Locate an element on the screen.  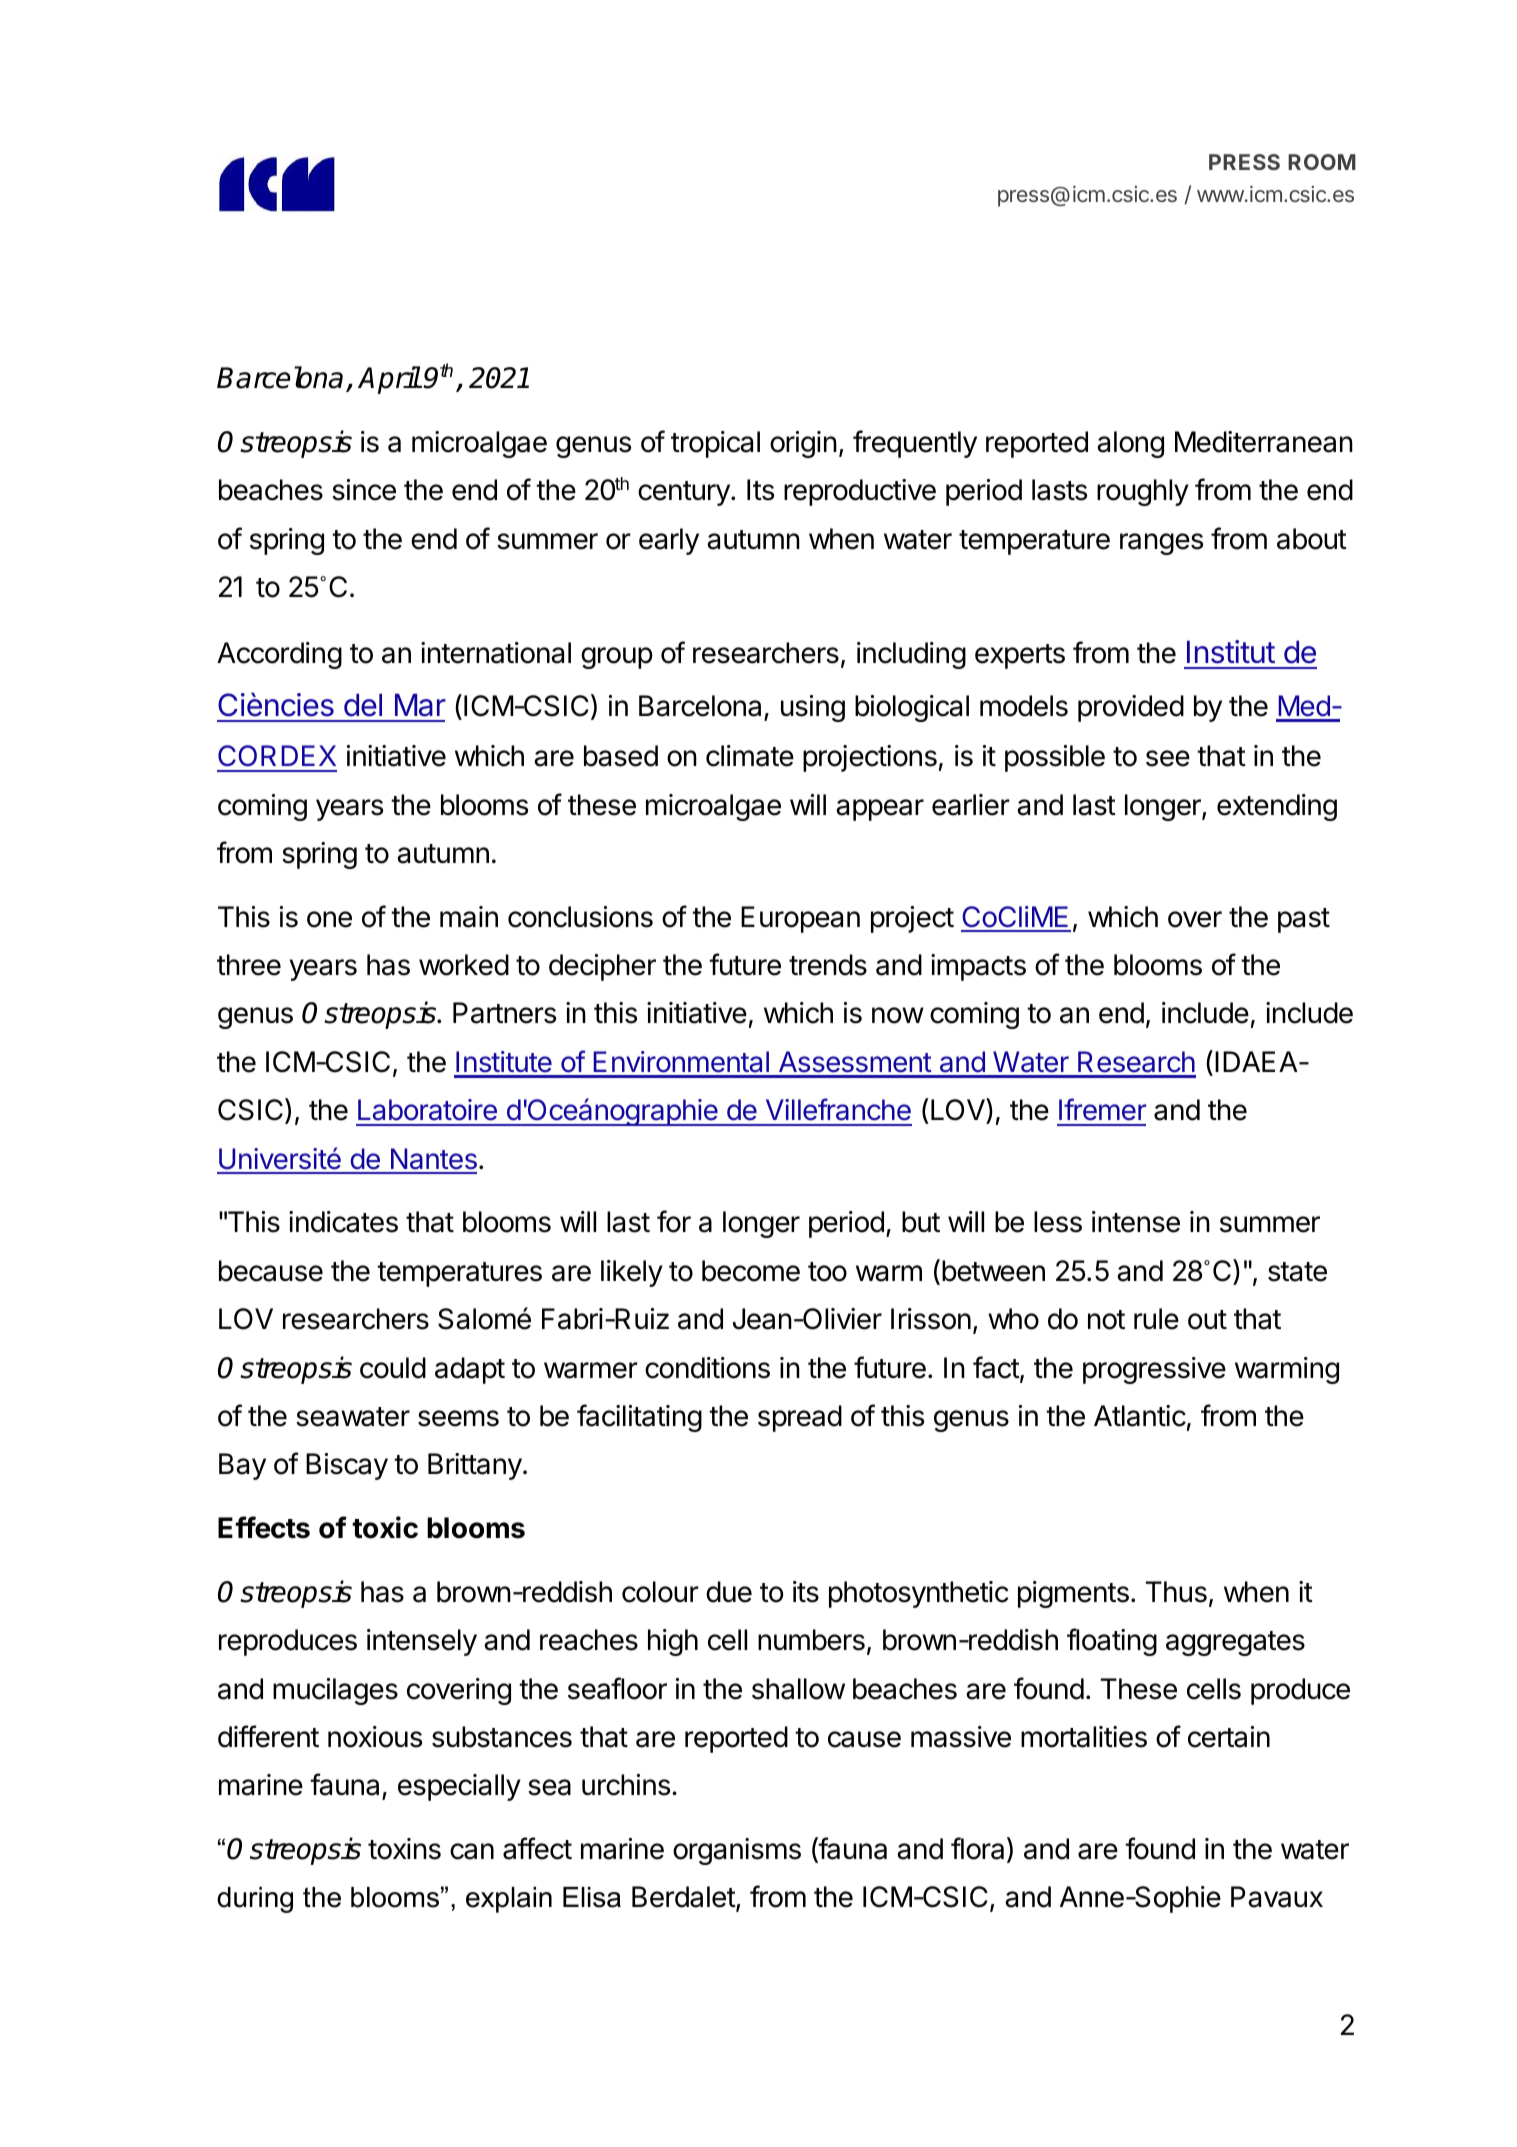
due is located at coordinates (729, 1592).
